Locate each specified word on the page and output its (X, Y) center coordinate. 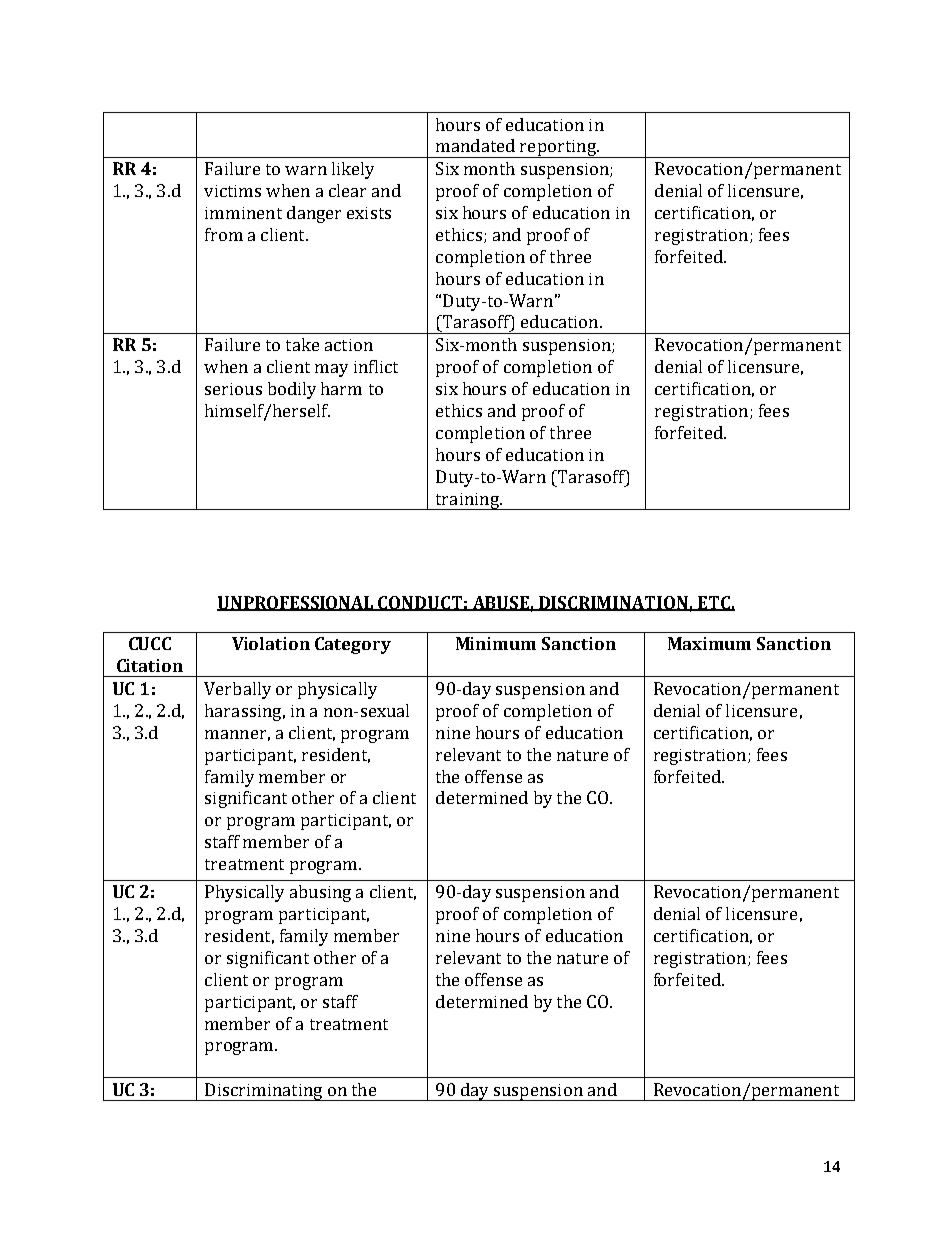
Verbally (237, 690)
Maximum (709, 643)
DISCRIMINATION (613, 603)
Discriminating (264, 1092)
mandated (475, 145)
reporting (558, 149)
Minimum (496, 643)
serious (233, 389)
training (467, 501)
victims (232, 191)
